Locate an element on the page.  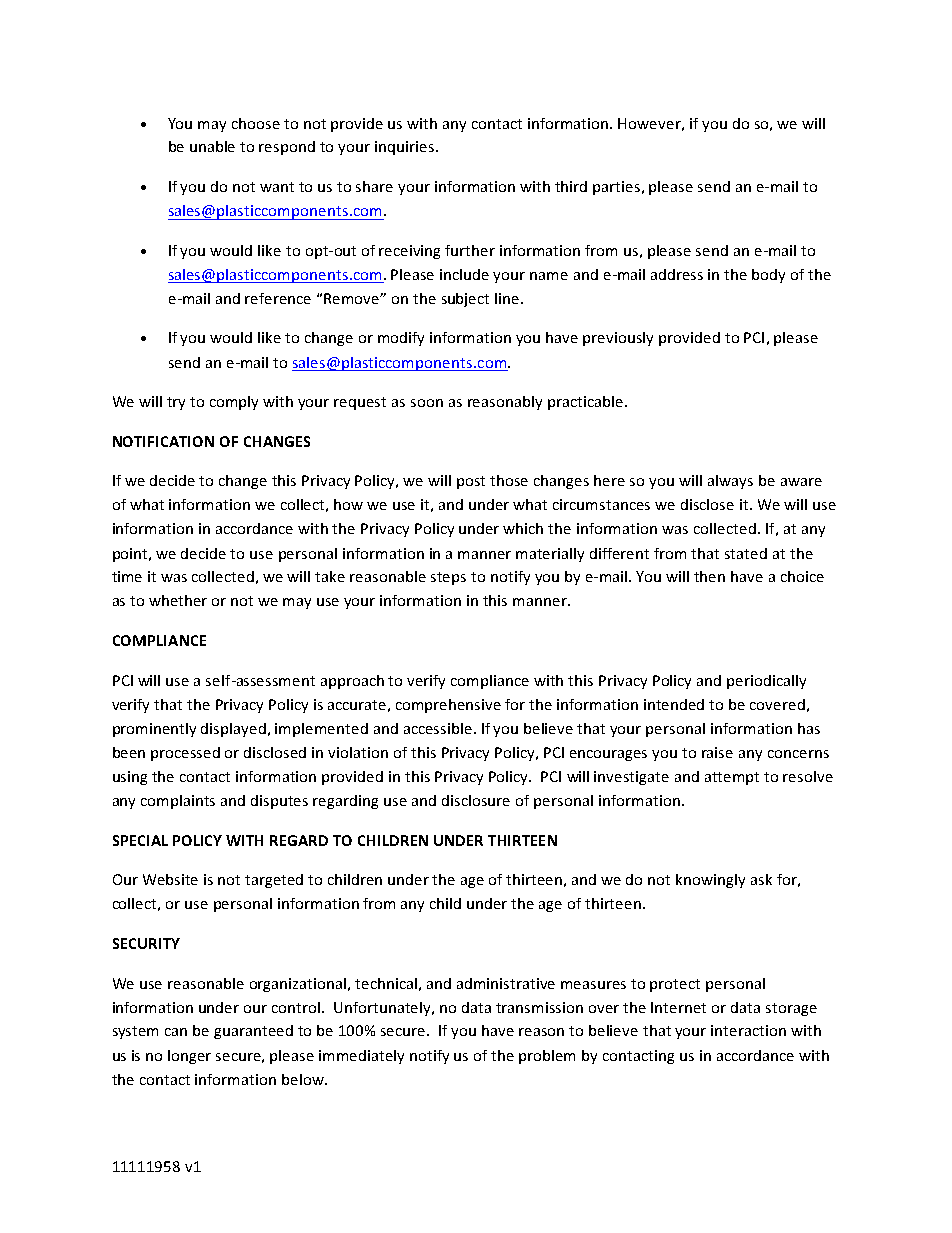
processed is located at coordinates (185, 754).
